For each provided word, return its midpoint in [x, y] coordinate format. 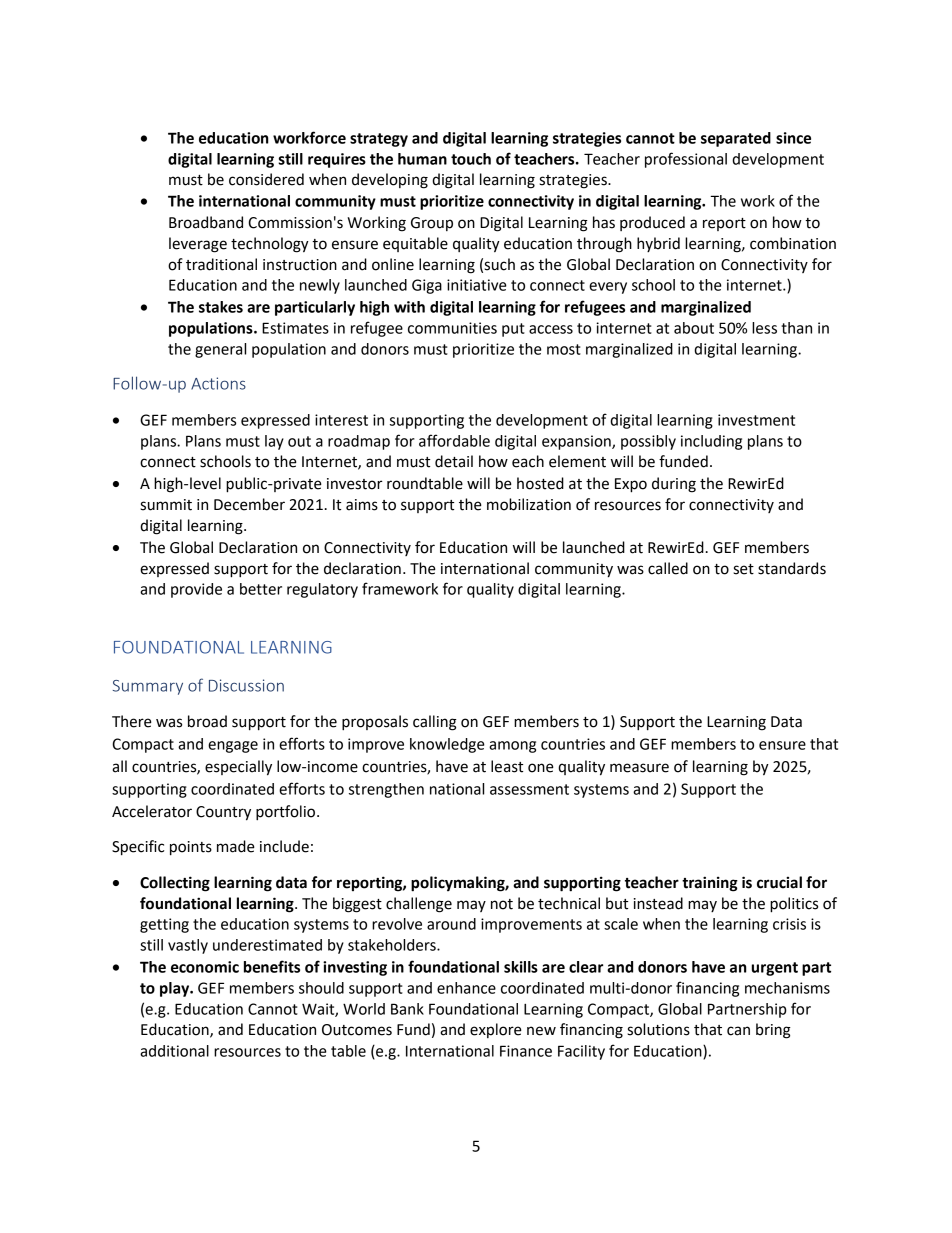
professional [686, 160]
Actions [218, 383]
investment [756, 420]
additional [174, 1051]
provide [196, 590]
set [743, 569]
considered [266, 179]
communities [452, 328]
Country [223, 813]
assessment [529, 789]
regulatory [322, 590]
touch [471, 159]
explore [496, 1030]
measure [639, 768]
